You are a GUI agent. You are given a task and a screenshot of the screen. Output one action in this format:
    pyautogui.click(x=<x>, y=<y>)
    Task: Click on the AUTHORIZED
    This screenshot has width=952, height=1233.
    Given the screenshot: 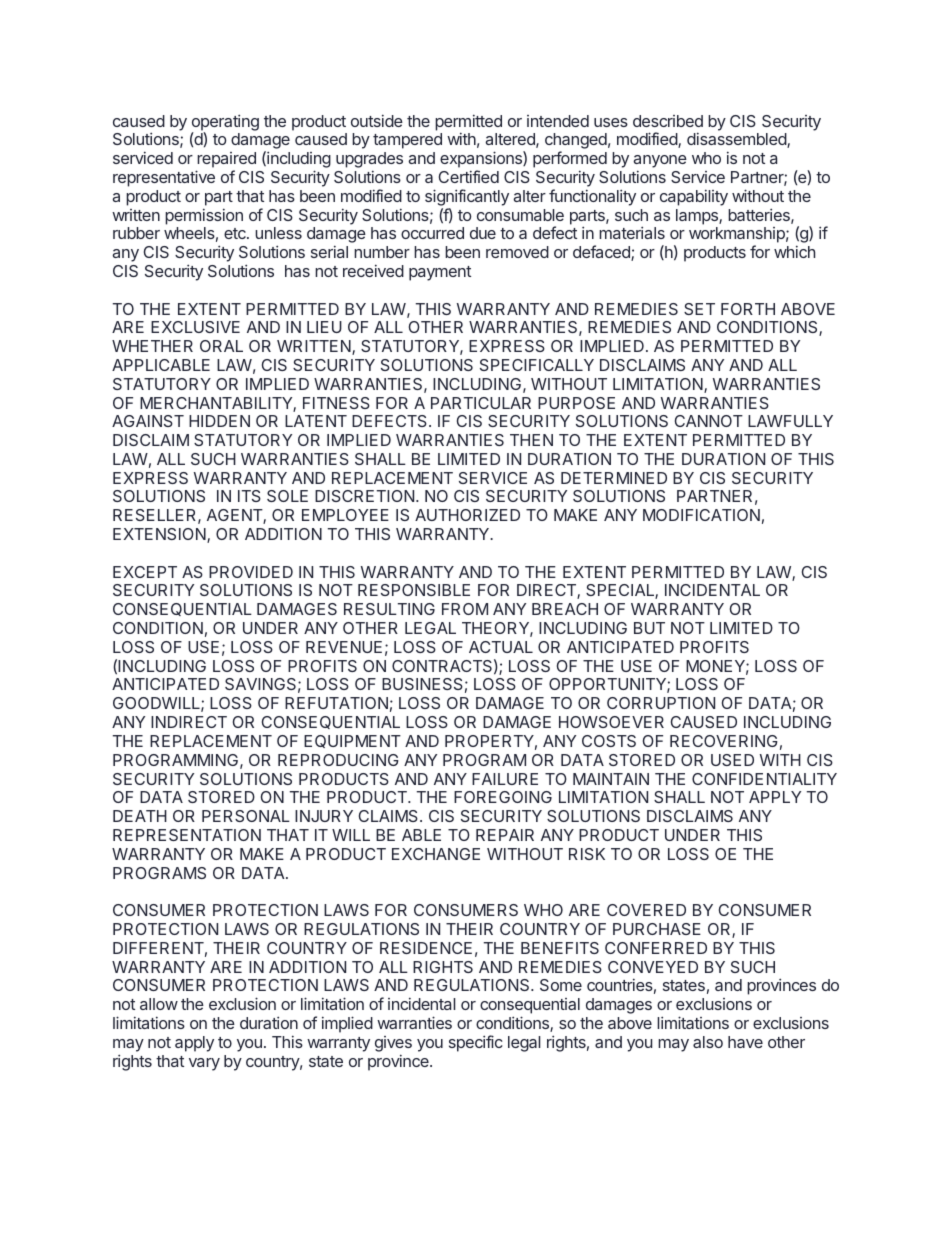 What is the action you would take?
    pyautogui.click(x=467, y=515)
